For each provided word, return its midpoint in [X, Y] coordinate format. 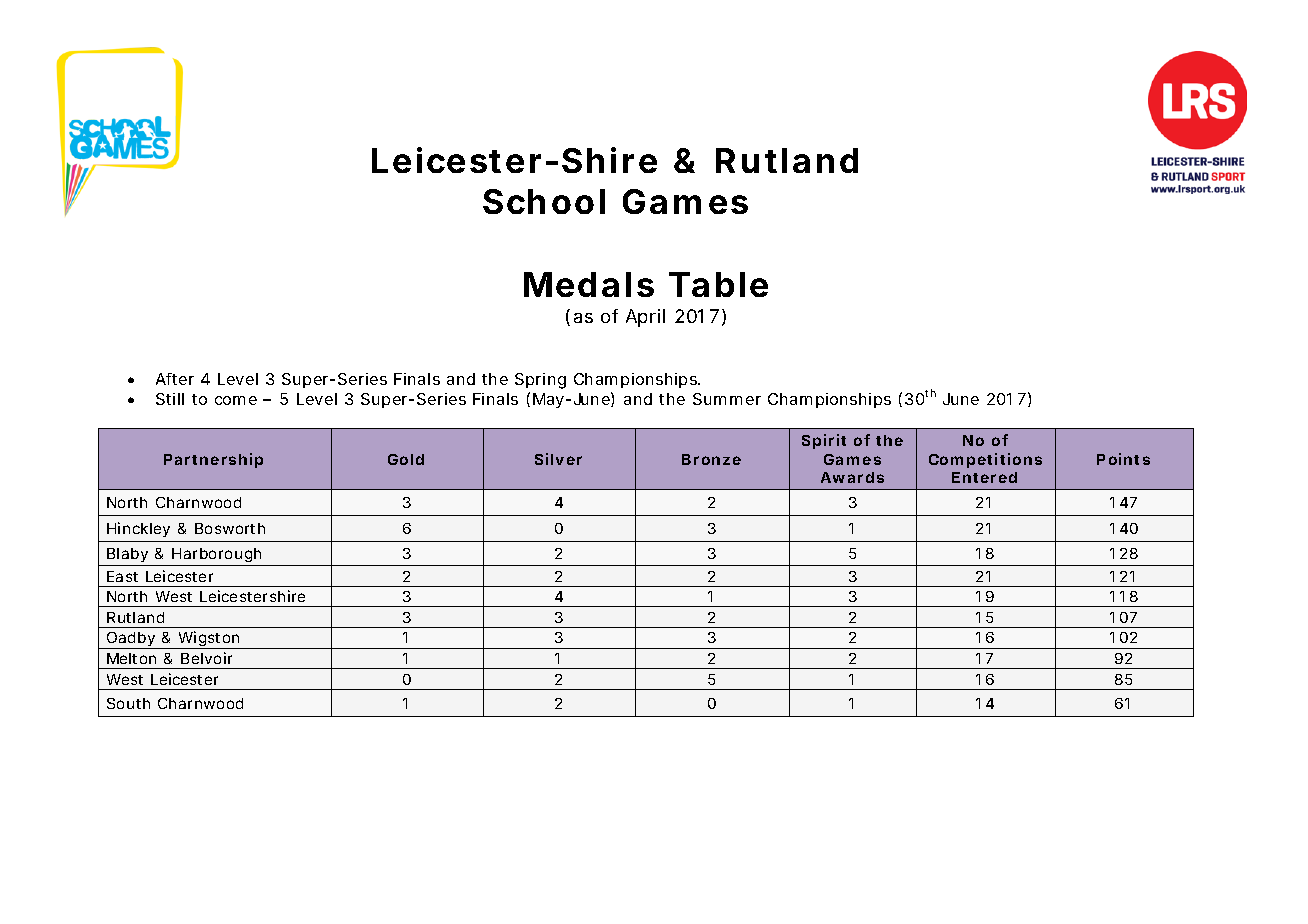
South [128, 703]
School [544, 201]
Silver [558, 459]
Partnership [213, 460]
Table [718, 284]
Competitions [985, 460]
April [645, 318]
